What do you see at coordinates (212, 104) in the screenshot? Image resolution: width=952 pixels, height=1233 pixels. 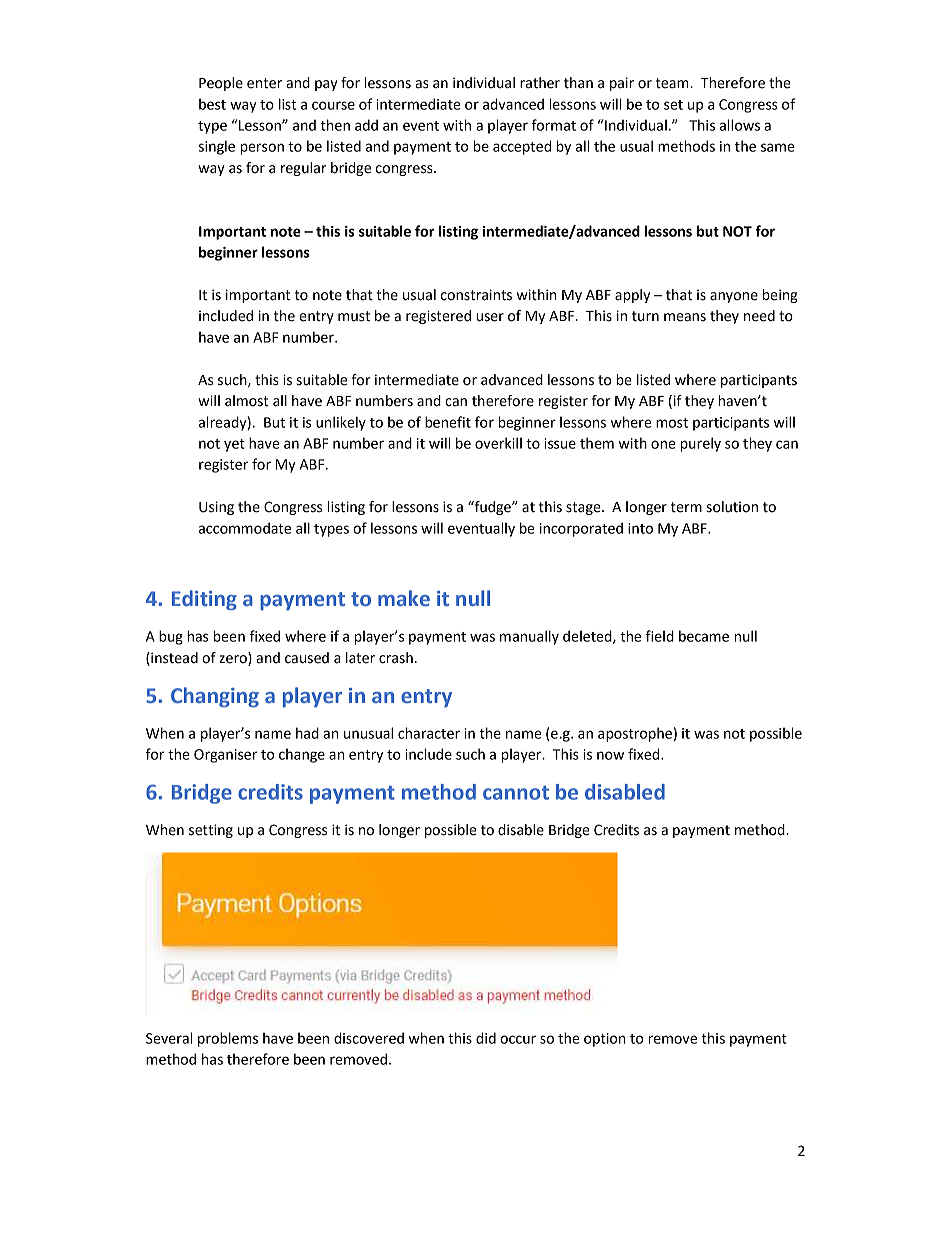 I see `best` at bounding box center [212, 104].
